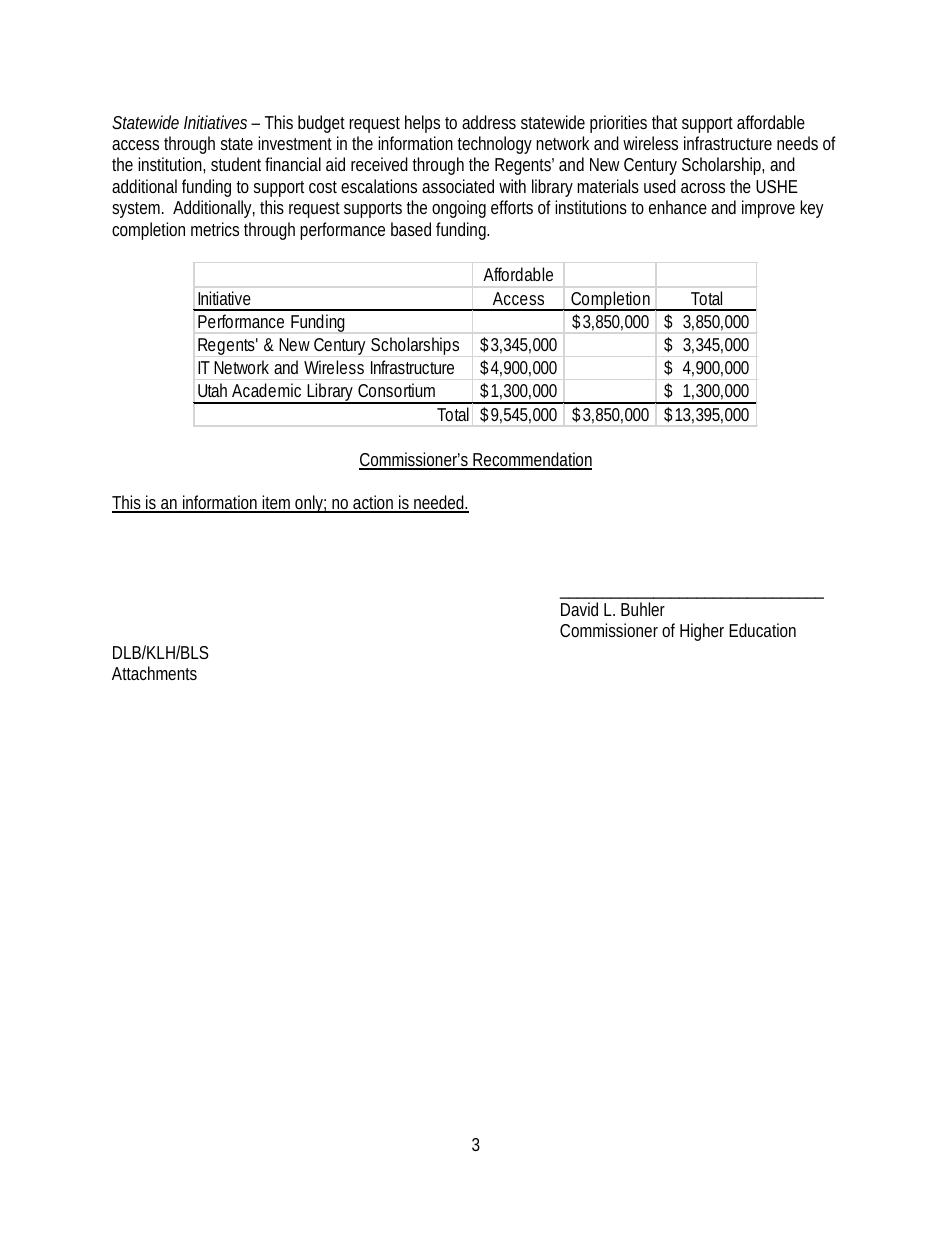 This document has width=952, height=1233. I want to click on based, so click(411, 229).
